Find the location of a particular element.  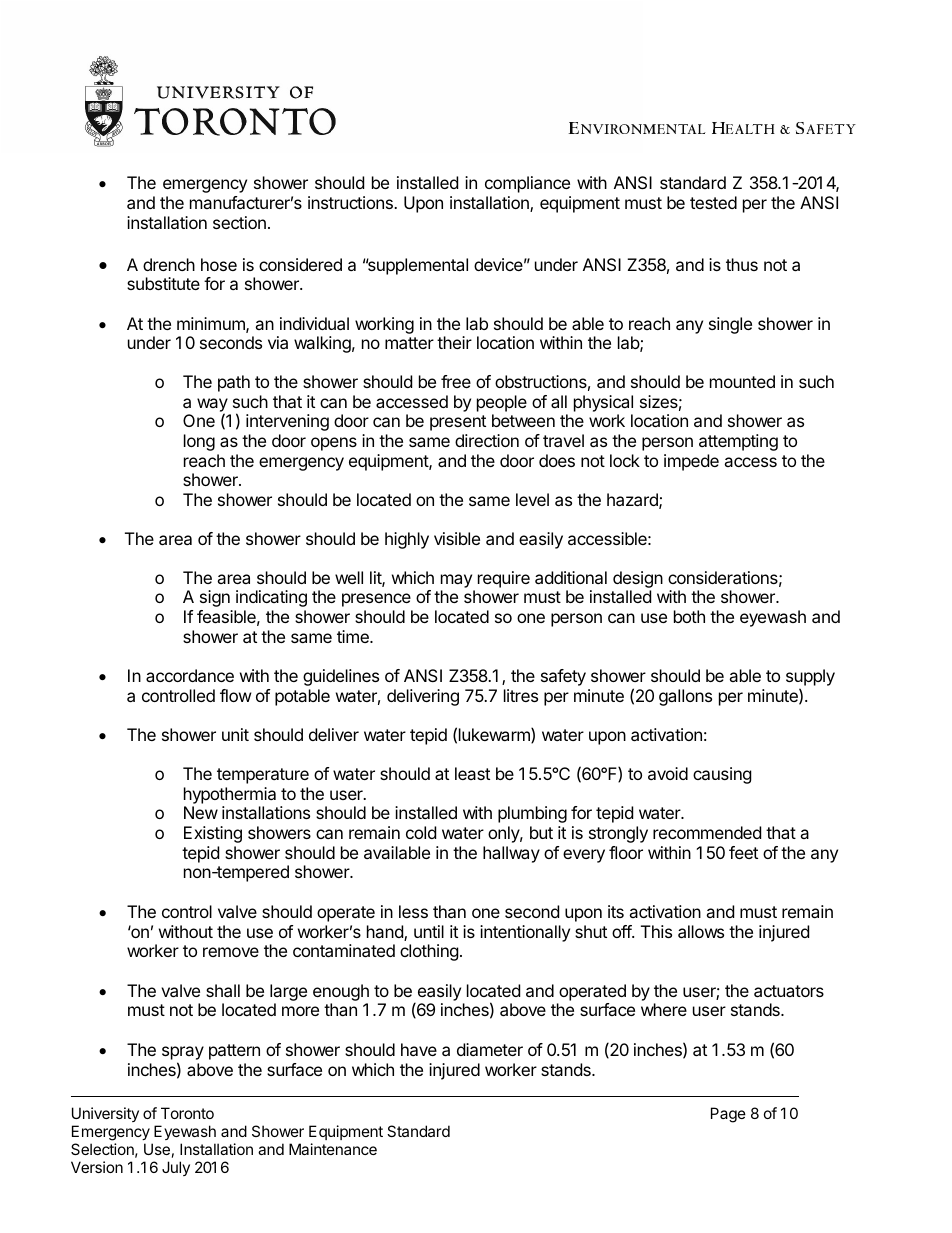

Page is located at coordinates (728, 1115).
